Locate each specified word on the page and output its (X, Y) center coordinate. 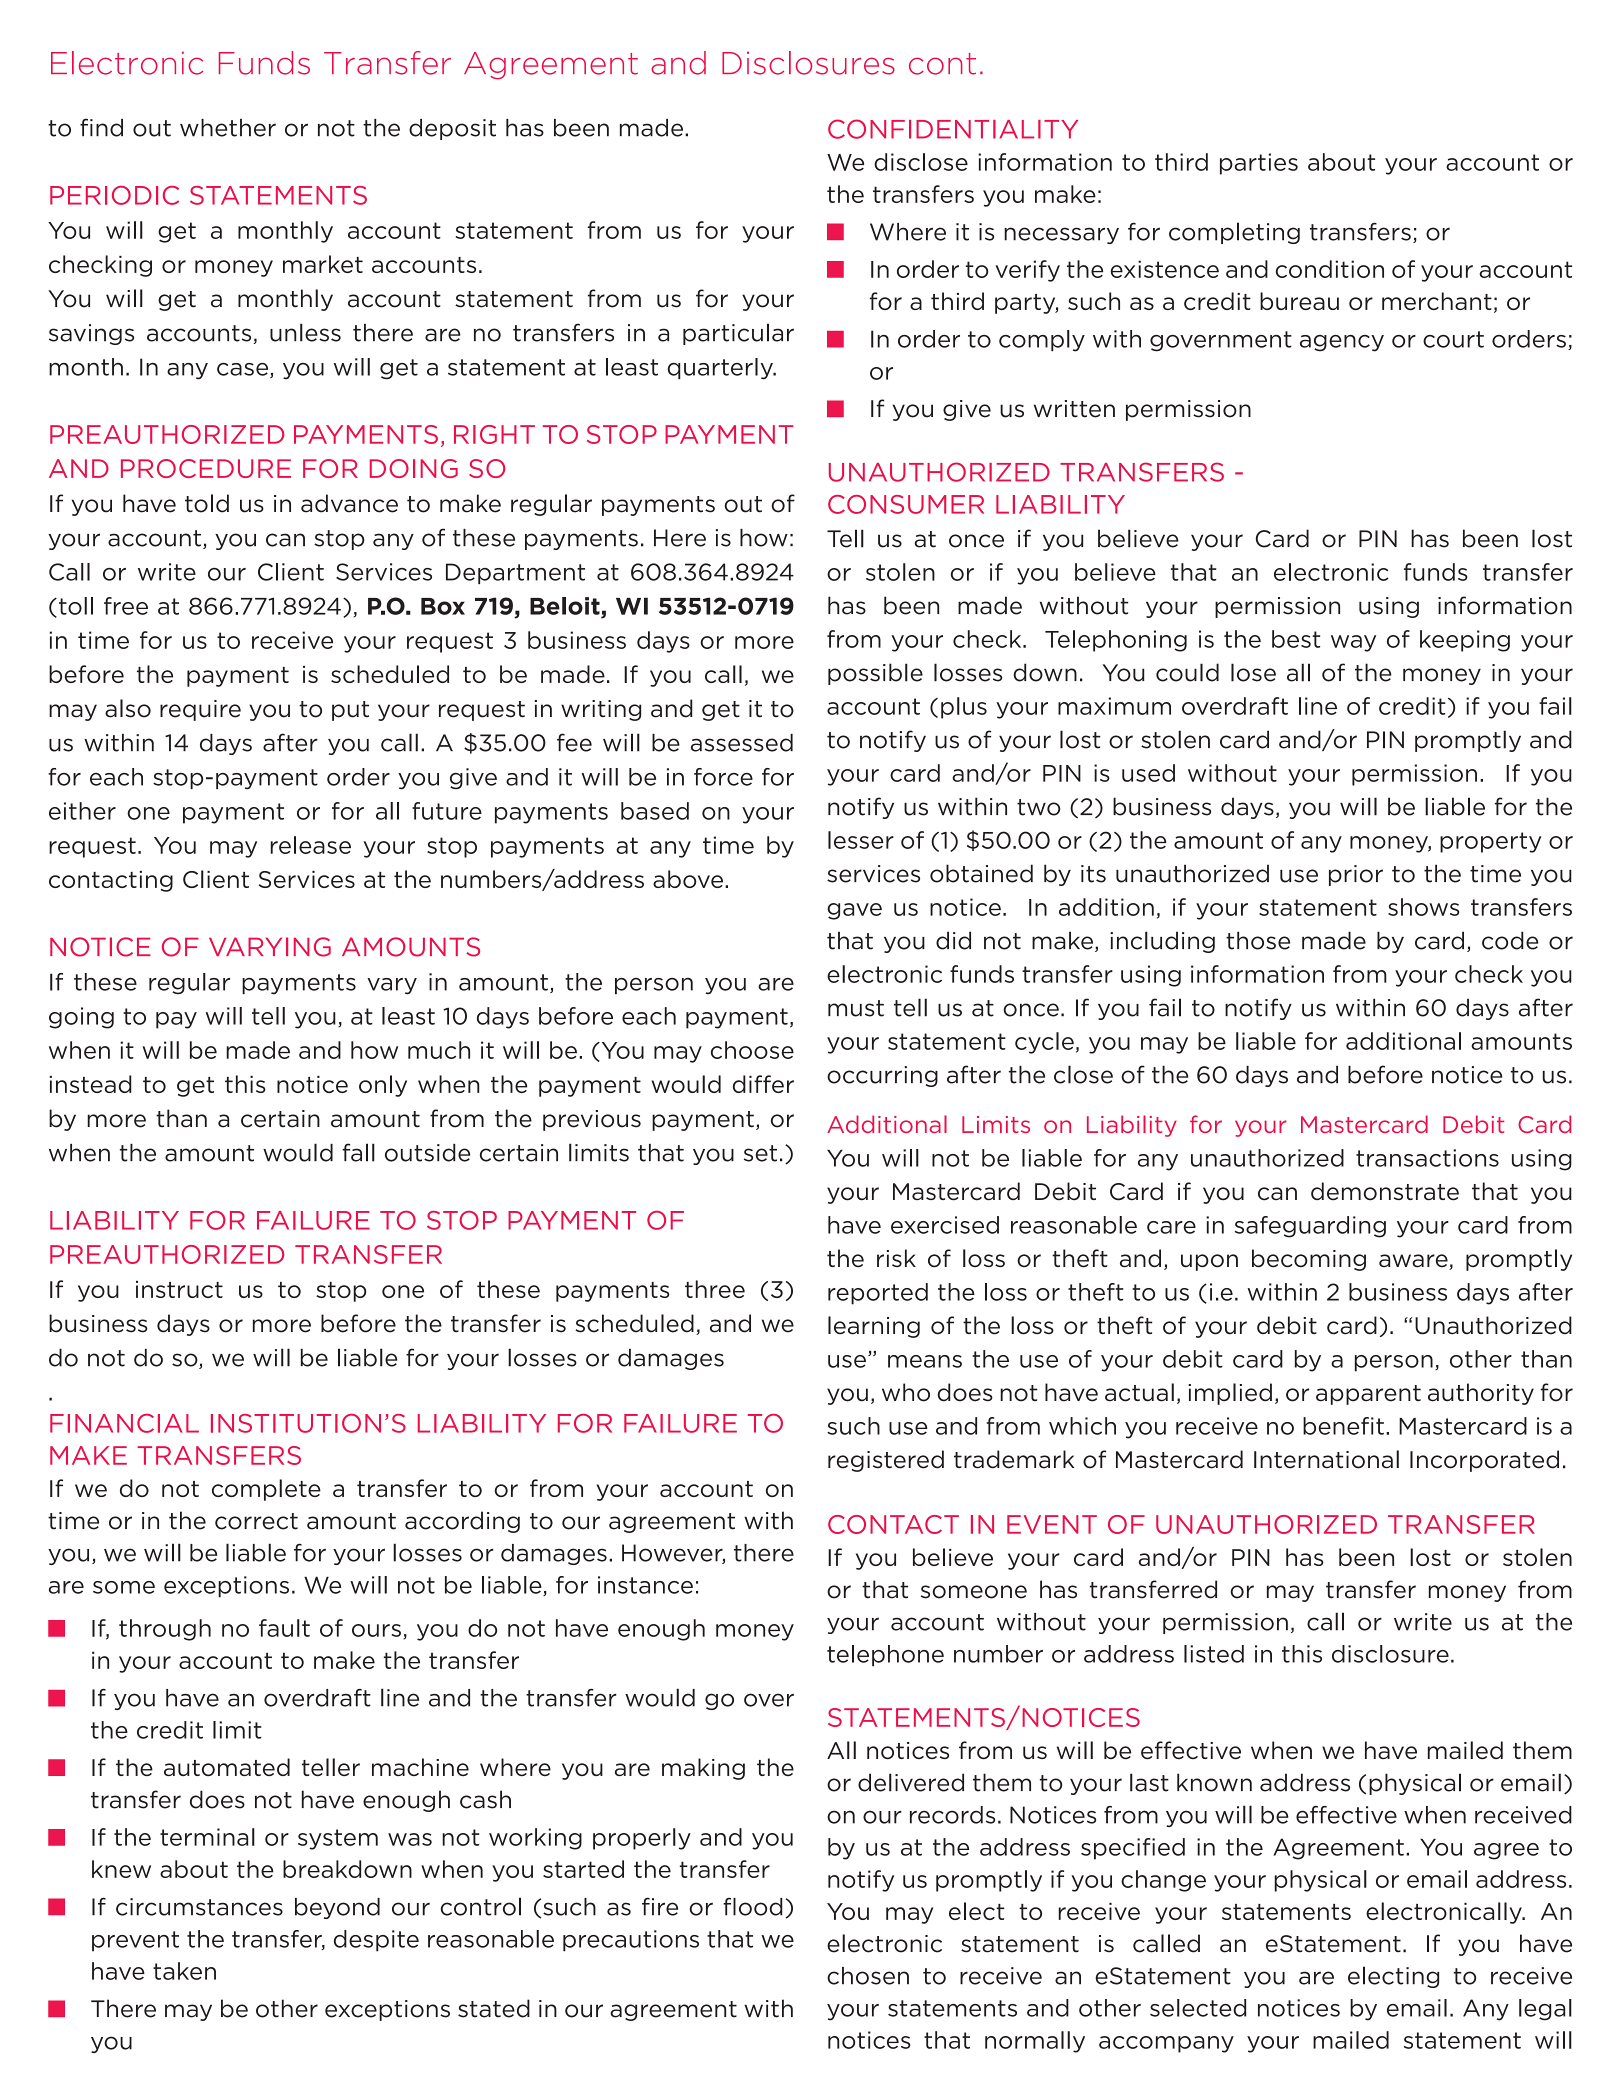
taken (184, 1971)
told (207, 503)
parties (1259, 164)
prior (1356, 875)
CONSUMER (906, 504)
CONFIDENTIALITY (953, 129)
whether (228, 128)
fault (284, 1628)
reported (878, 1294)
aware (1414, 1262)
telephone (885, 1656)
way (1353, 643)
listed (1214, 1654)
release (311, 845)
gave (854, 911)
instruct (179, 1289)
